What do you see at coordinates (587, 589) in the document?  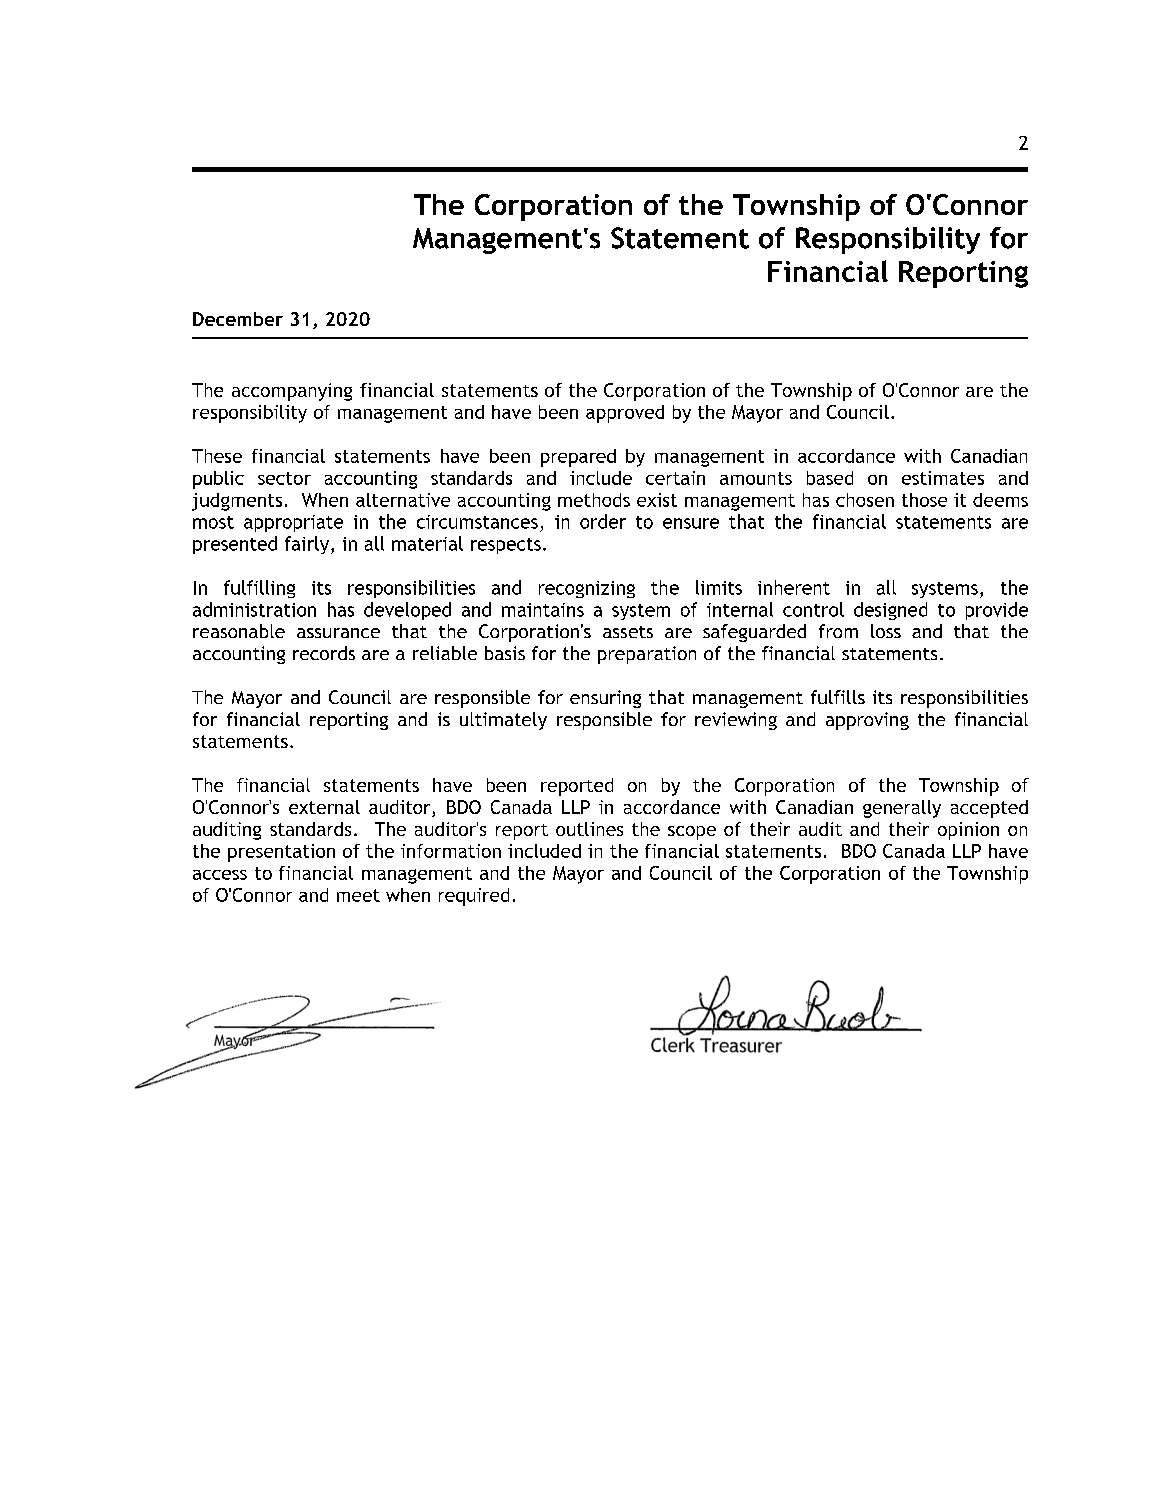 I see `recognizing` at bounding box center [587, 589].
